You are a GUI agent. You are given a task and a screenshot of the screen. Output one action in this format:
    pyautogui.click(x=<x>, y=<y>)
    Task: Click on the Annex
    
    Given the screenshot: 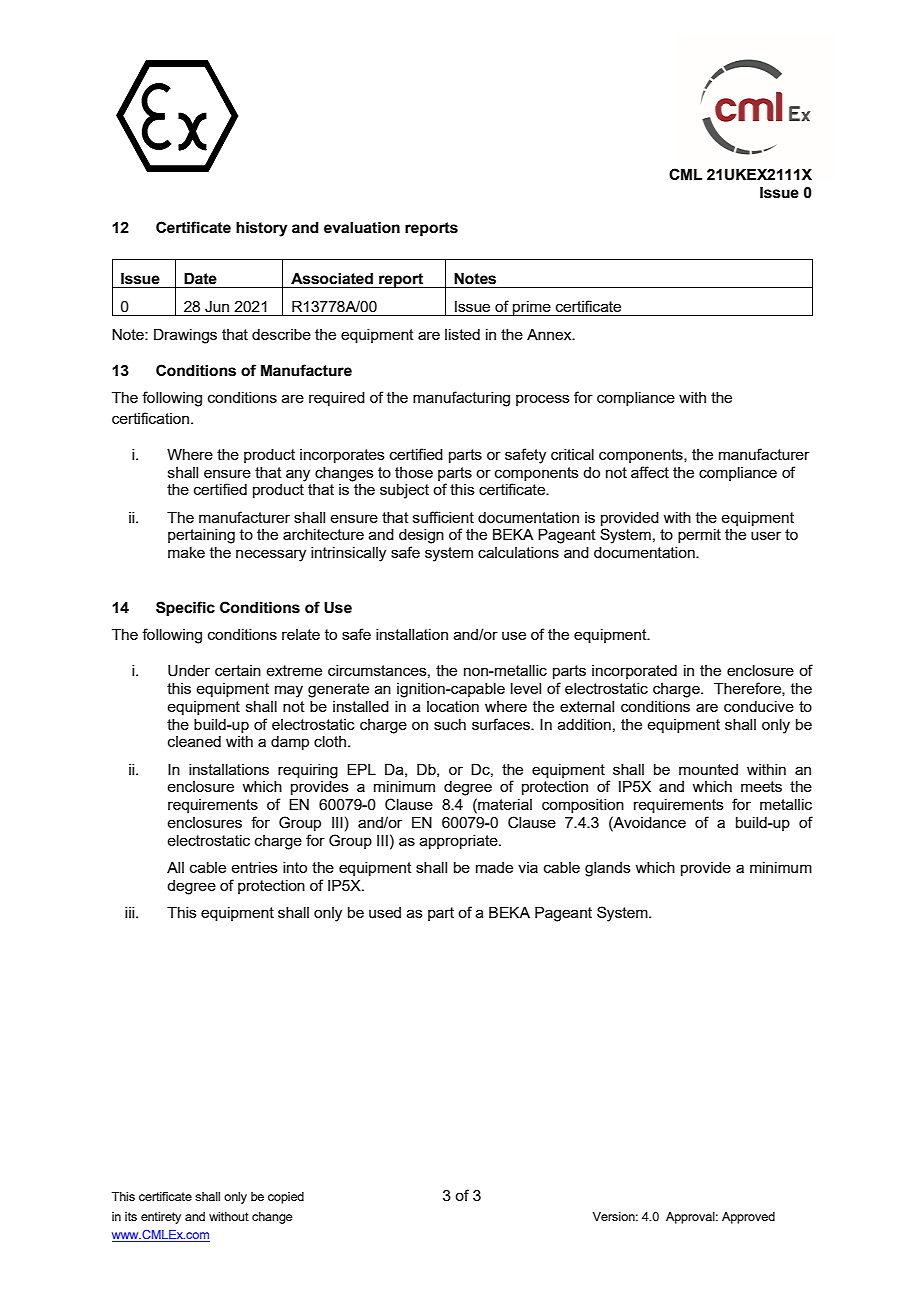 What is the action you would take?
    pyautogui.click(x=550, y=334)
